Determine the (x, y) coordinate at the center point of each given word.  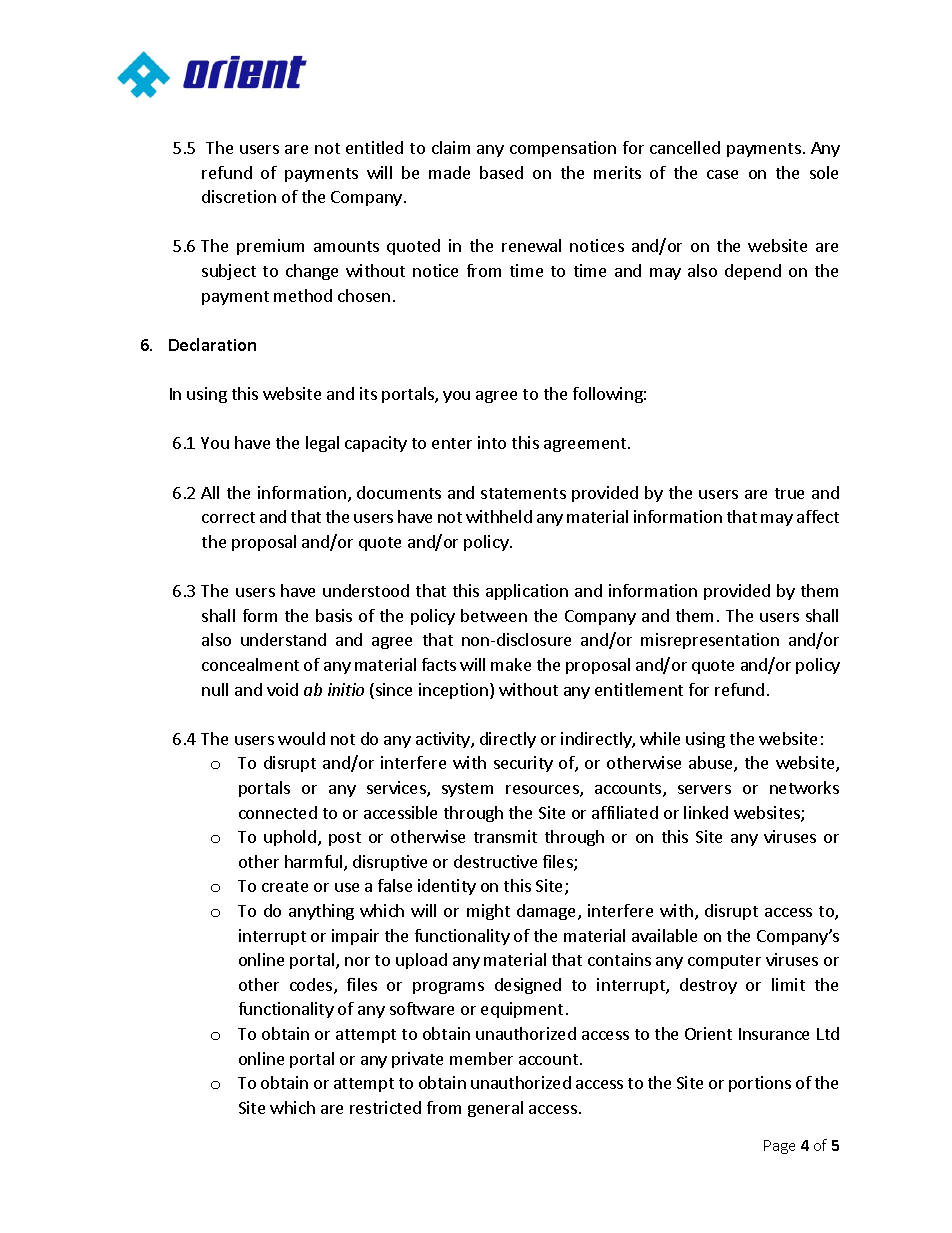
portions (760, 1084)
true (789, 493)
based (501, 172)
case (722, 174)
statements (523, 493)
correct (228, 517)
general (495, 1109)
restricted (385, 1107)
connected (278, 812)
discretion (239, 196)
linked (706, 812)
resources (543, 791)
